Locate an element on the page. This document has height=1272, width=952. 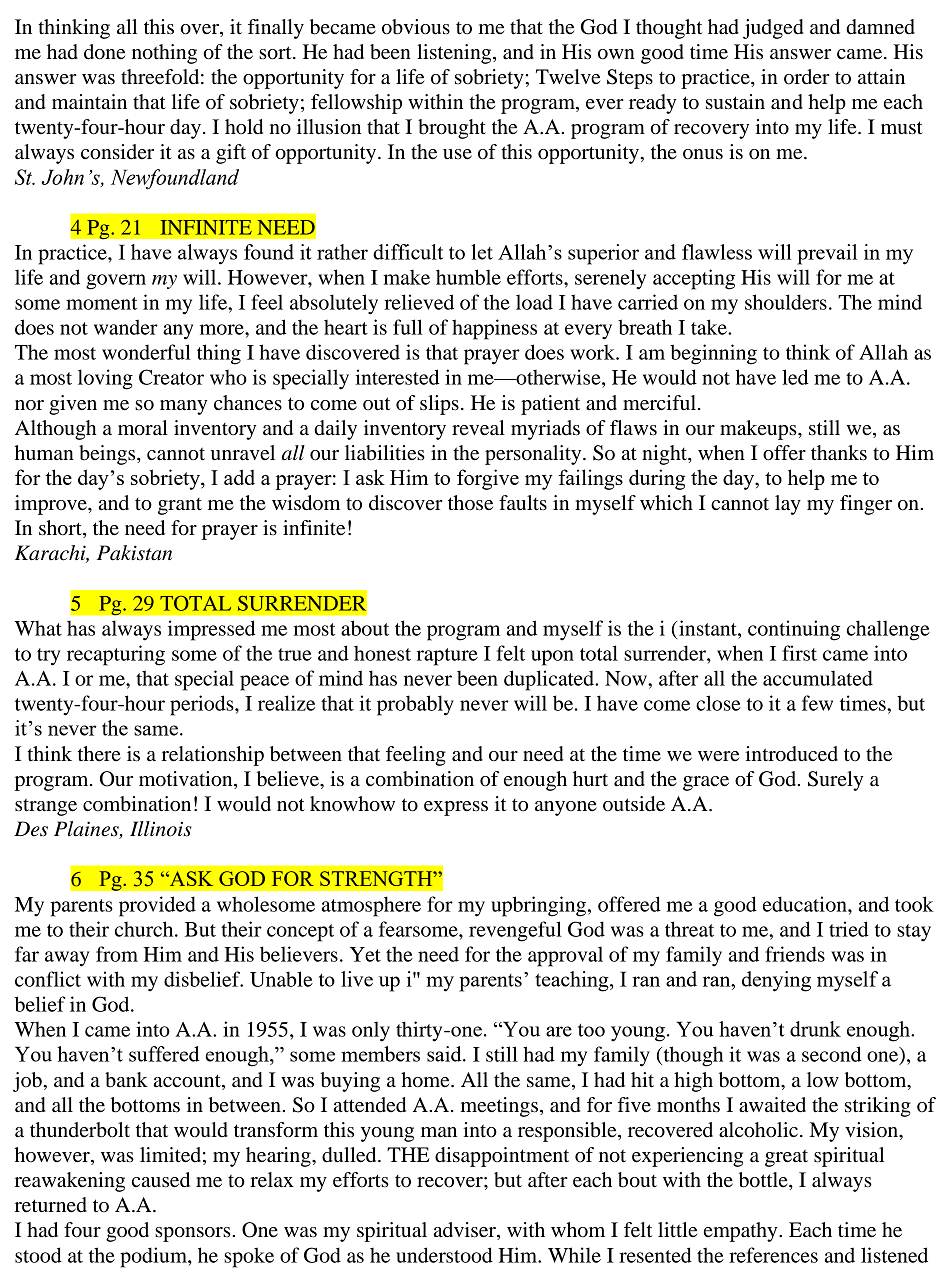
happiness is located at coordinates (494, 329).
